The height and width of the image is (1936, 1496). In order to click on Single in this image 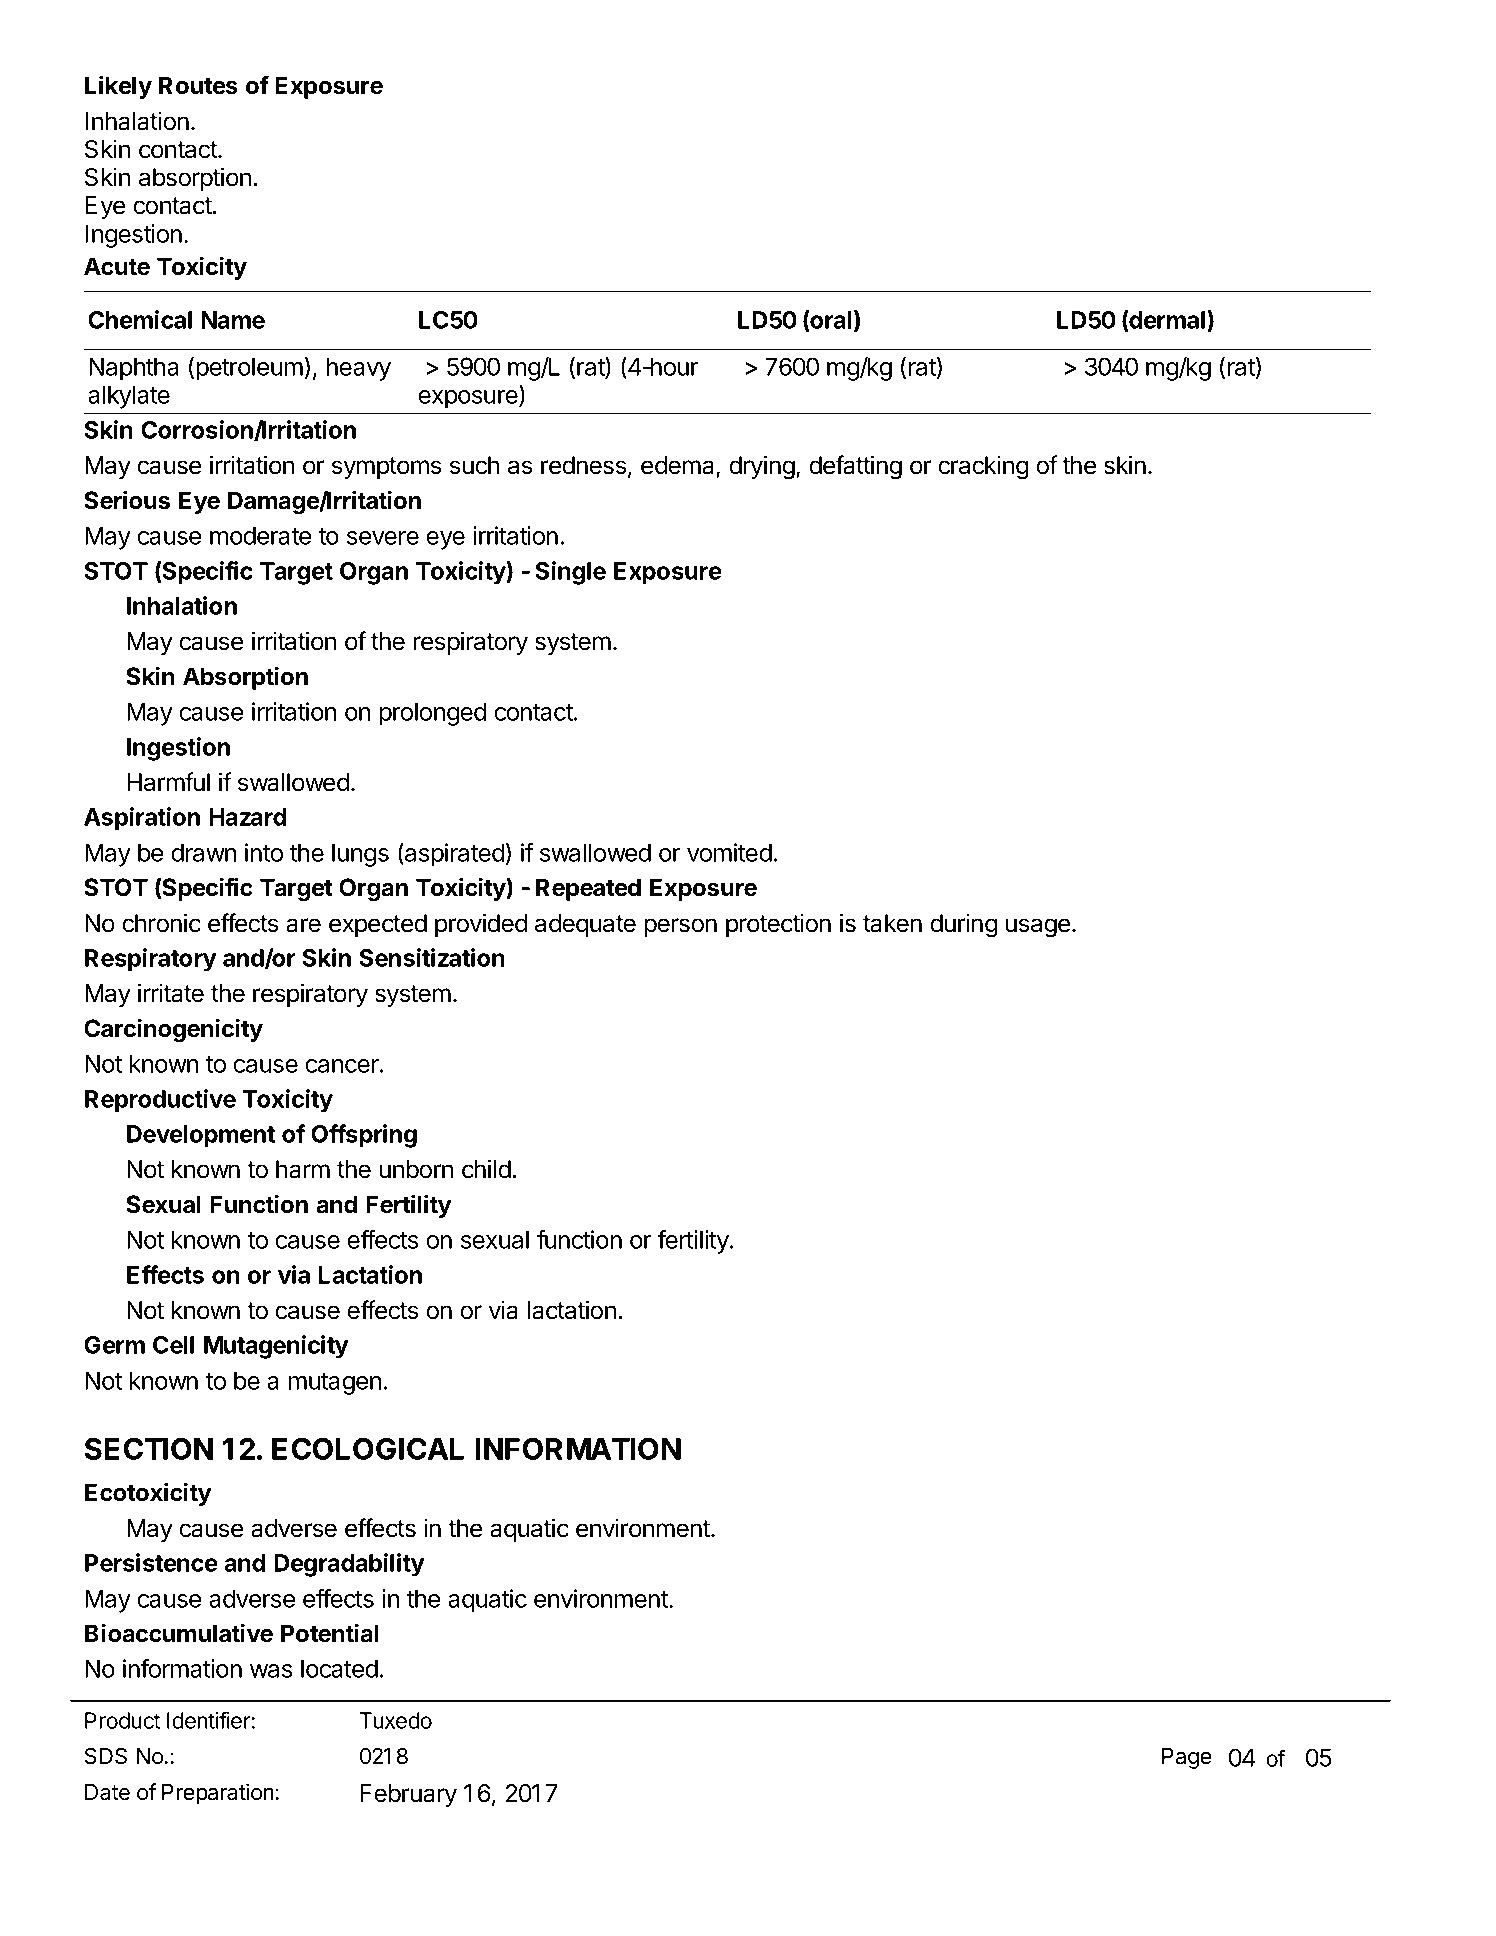, I will do `click(570, 573)`.
